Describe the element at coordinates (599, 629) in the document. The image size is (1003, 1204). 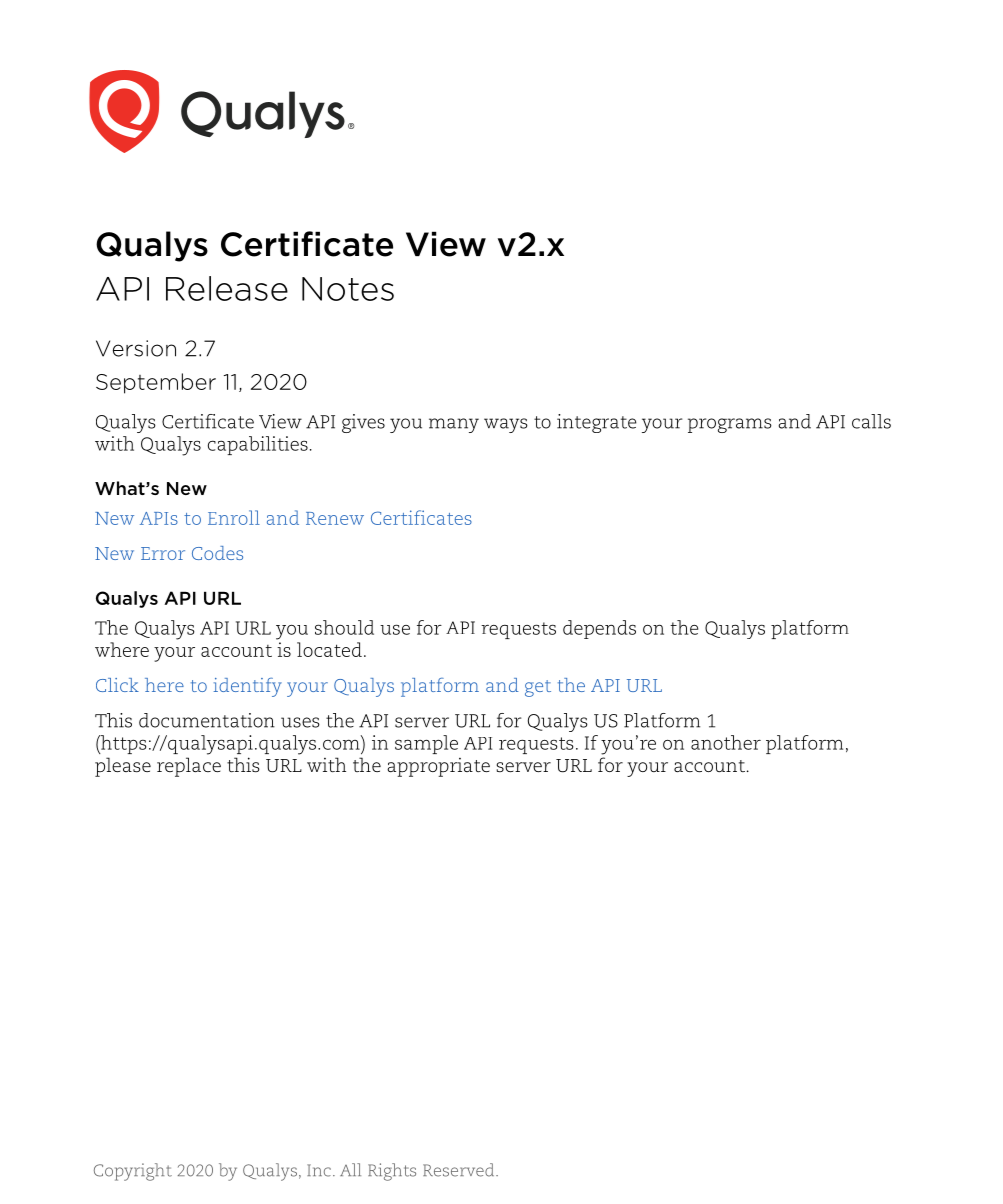
I see `depends` at that location.
